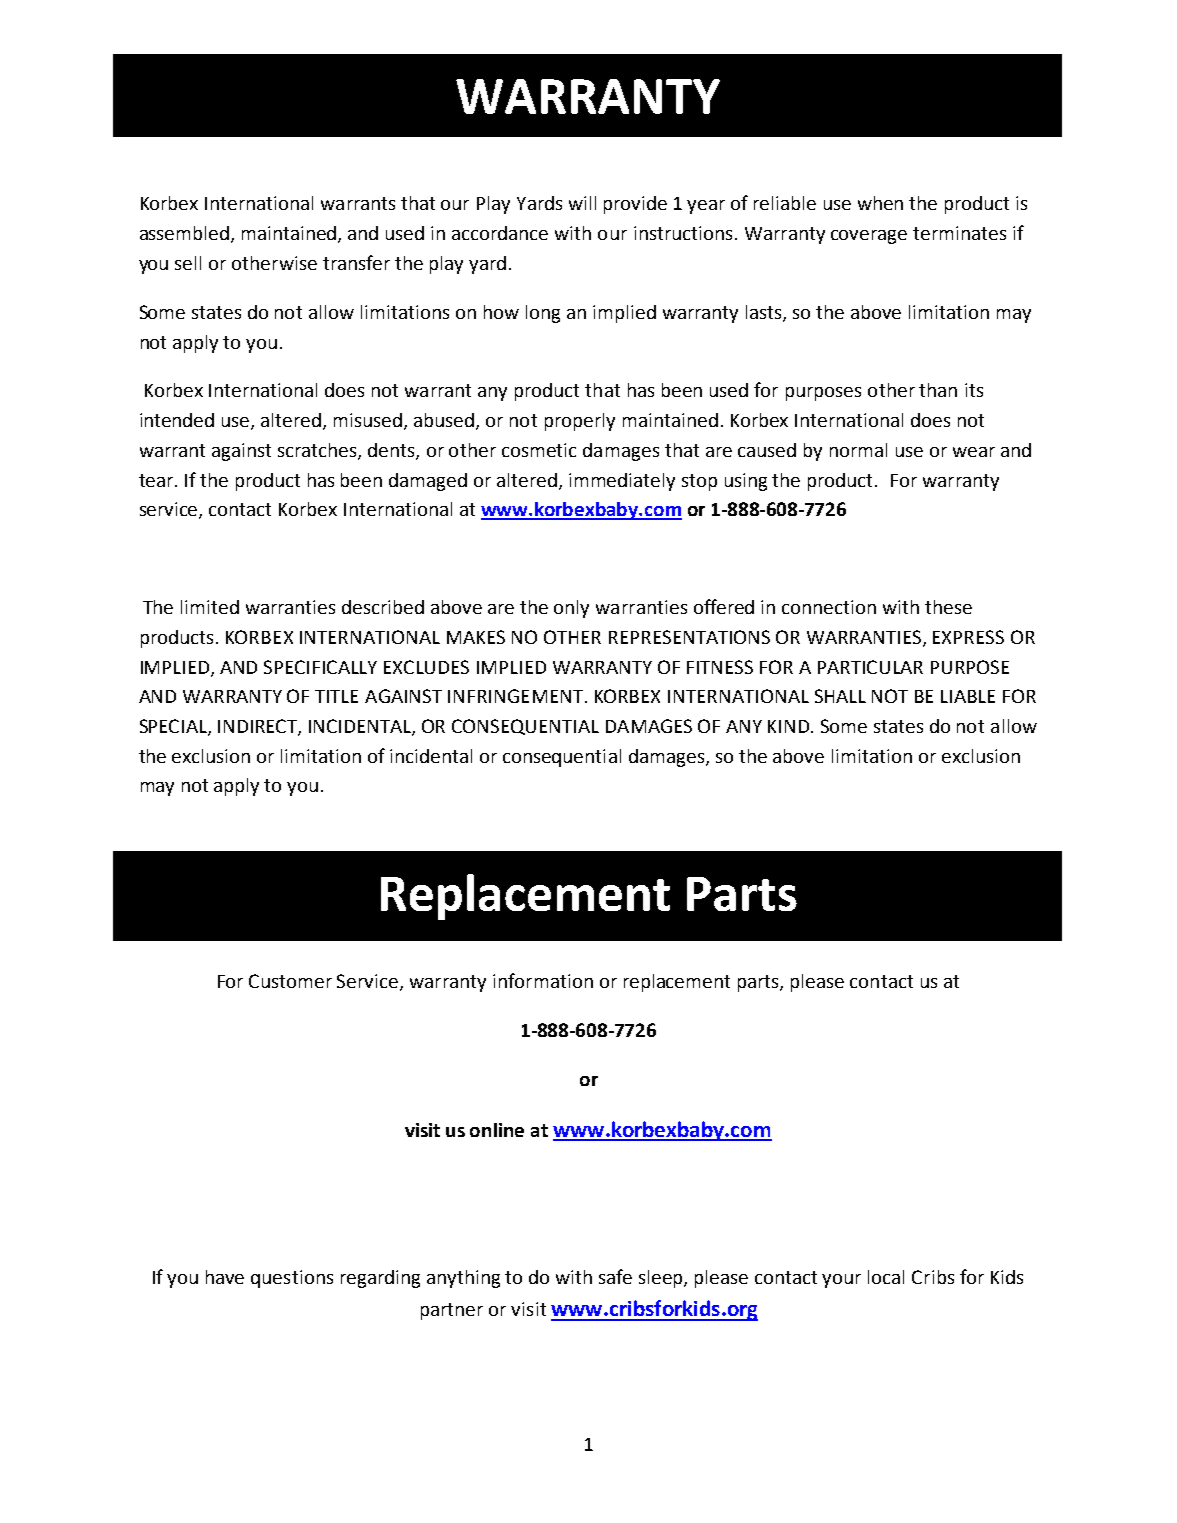 The width and height of the screenshot is (1177, 1523). Describe the element at coordinates (290, 981) in the screenshot. I see `Customer` at that location.
